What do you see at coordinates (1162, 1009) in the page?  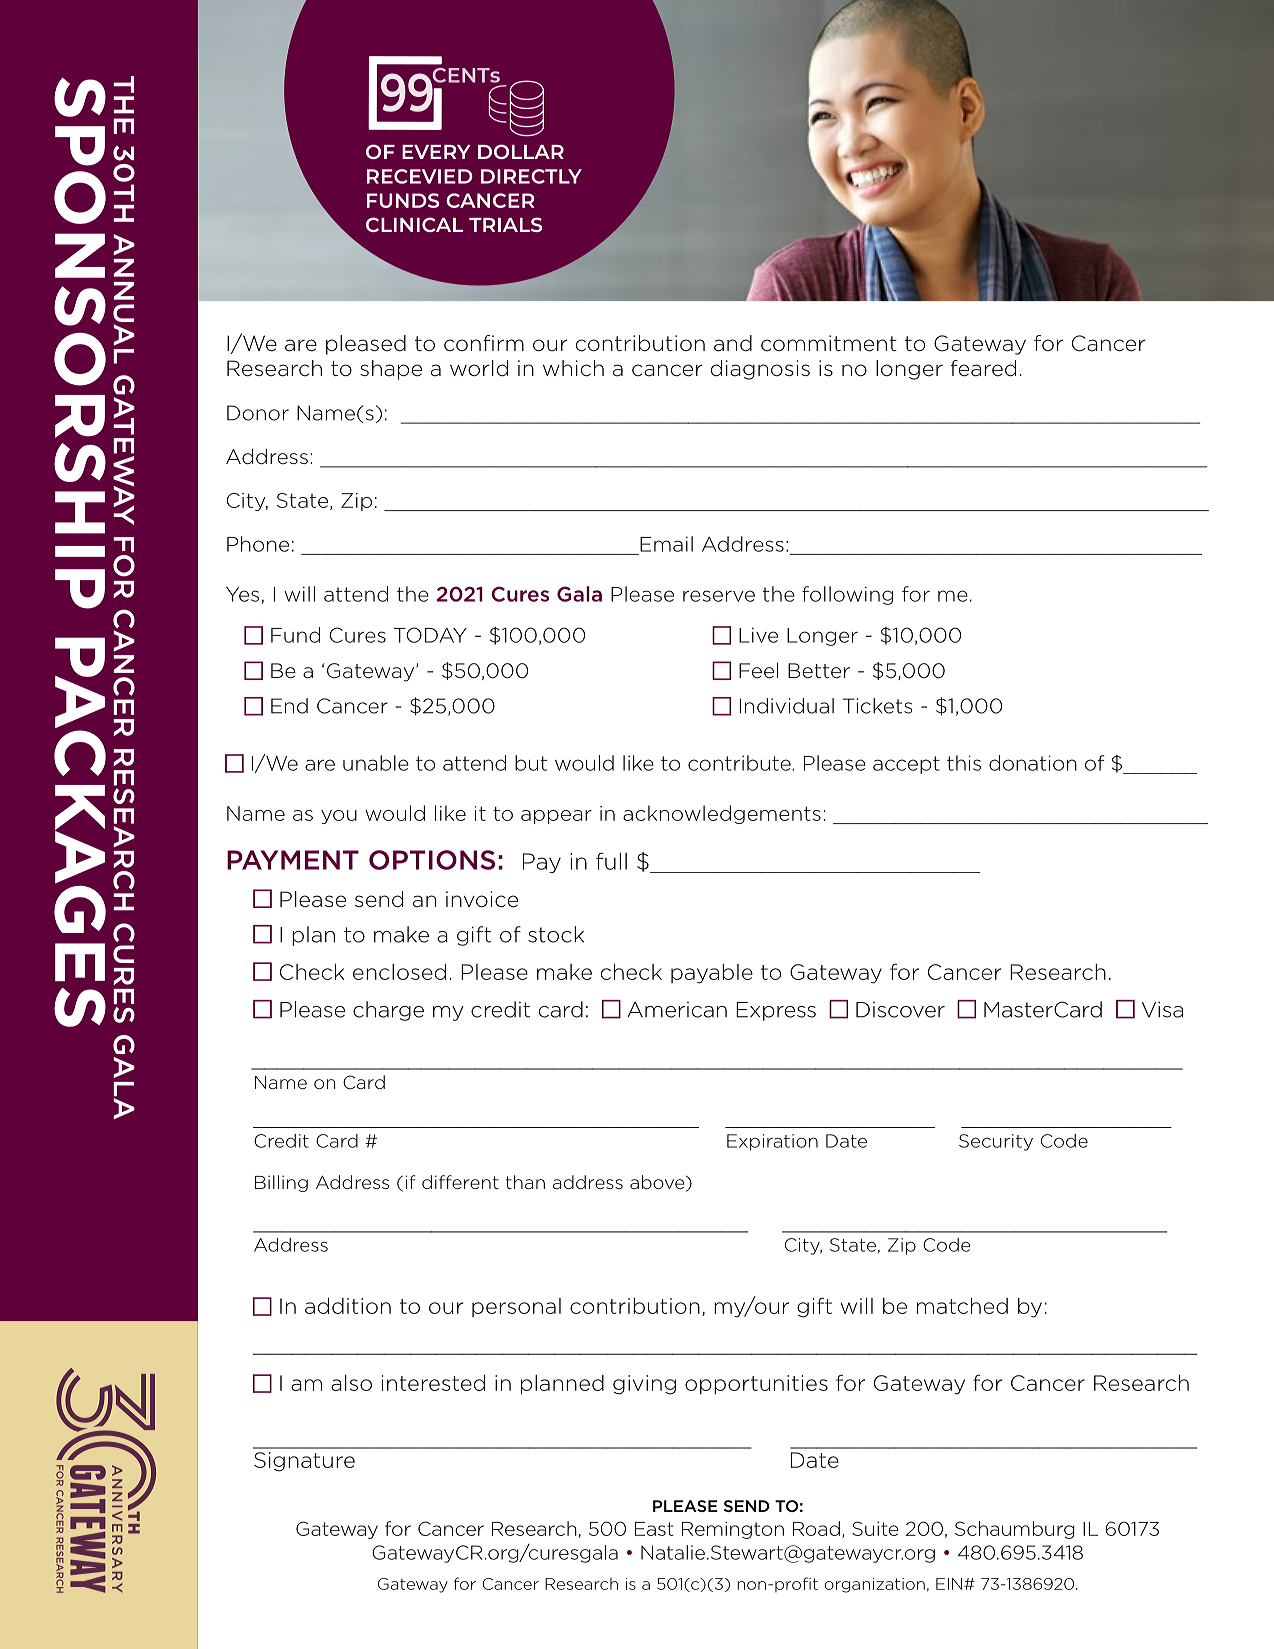 I see `Visa` at bounding box center [1162, 1009].
